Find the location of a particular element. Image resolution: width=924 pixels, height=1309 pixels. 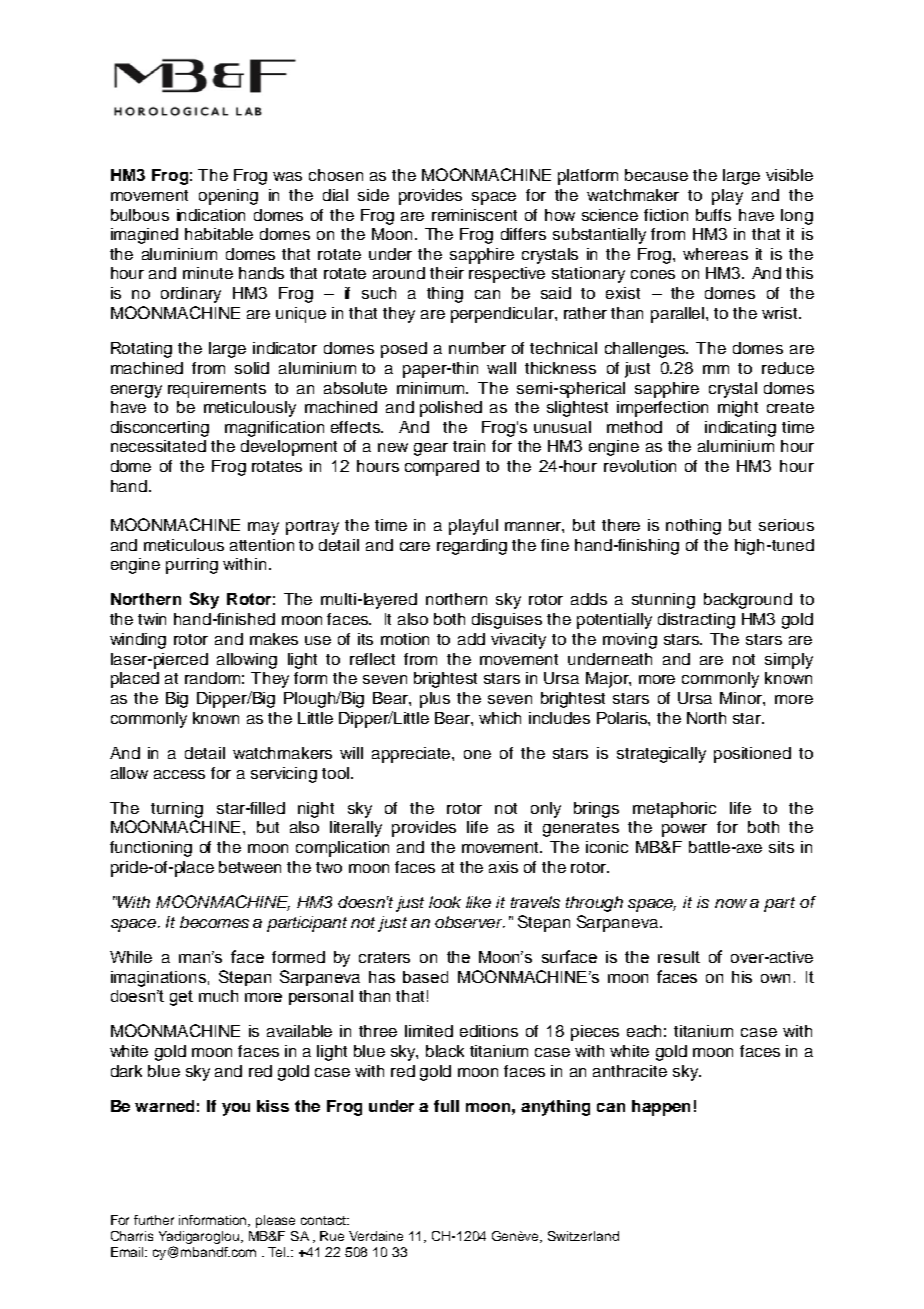

like is located at coordinates (478, 902).
